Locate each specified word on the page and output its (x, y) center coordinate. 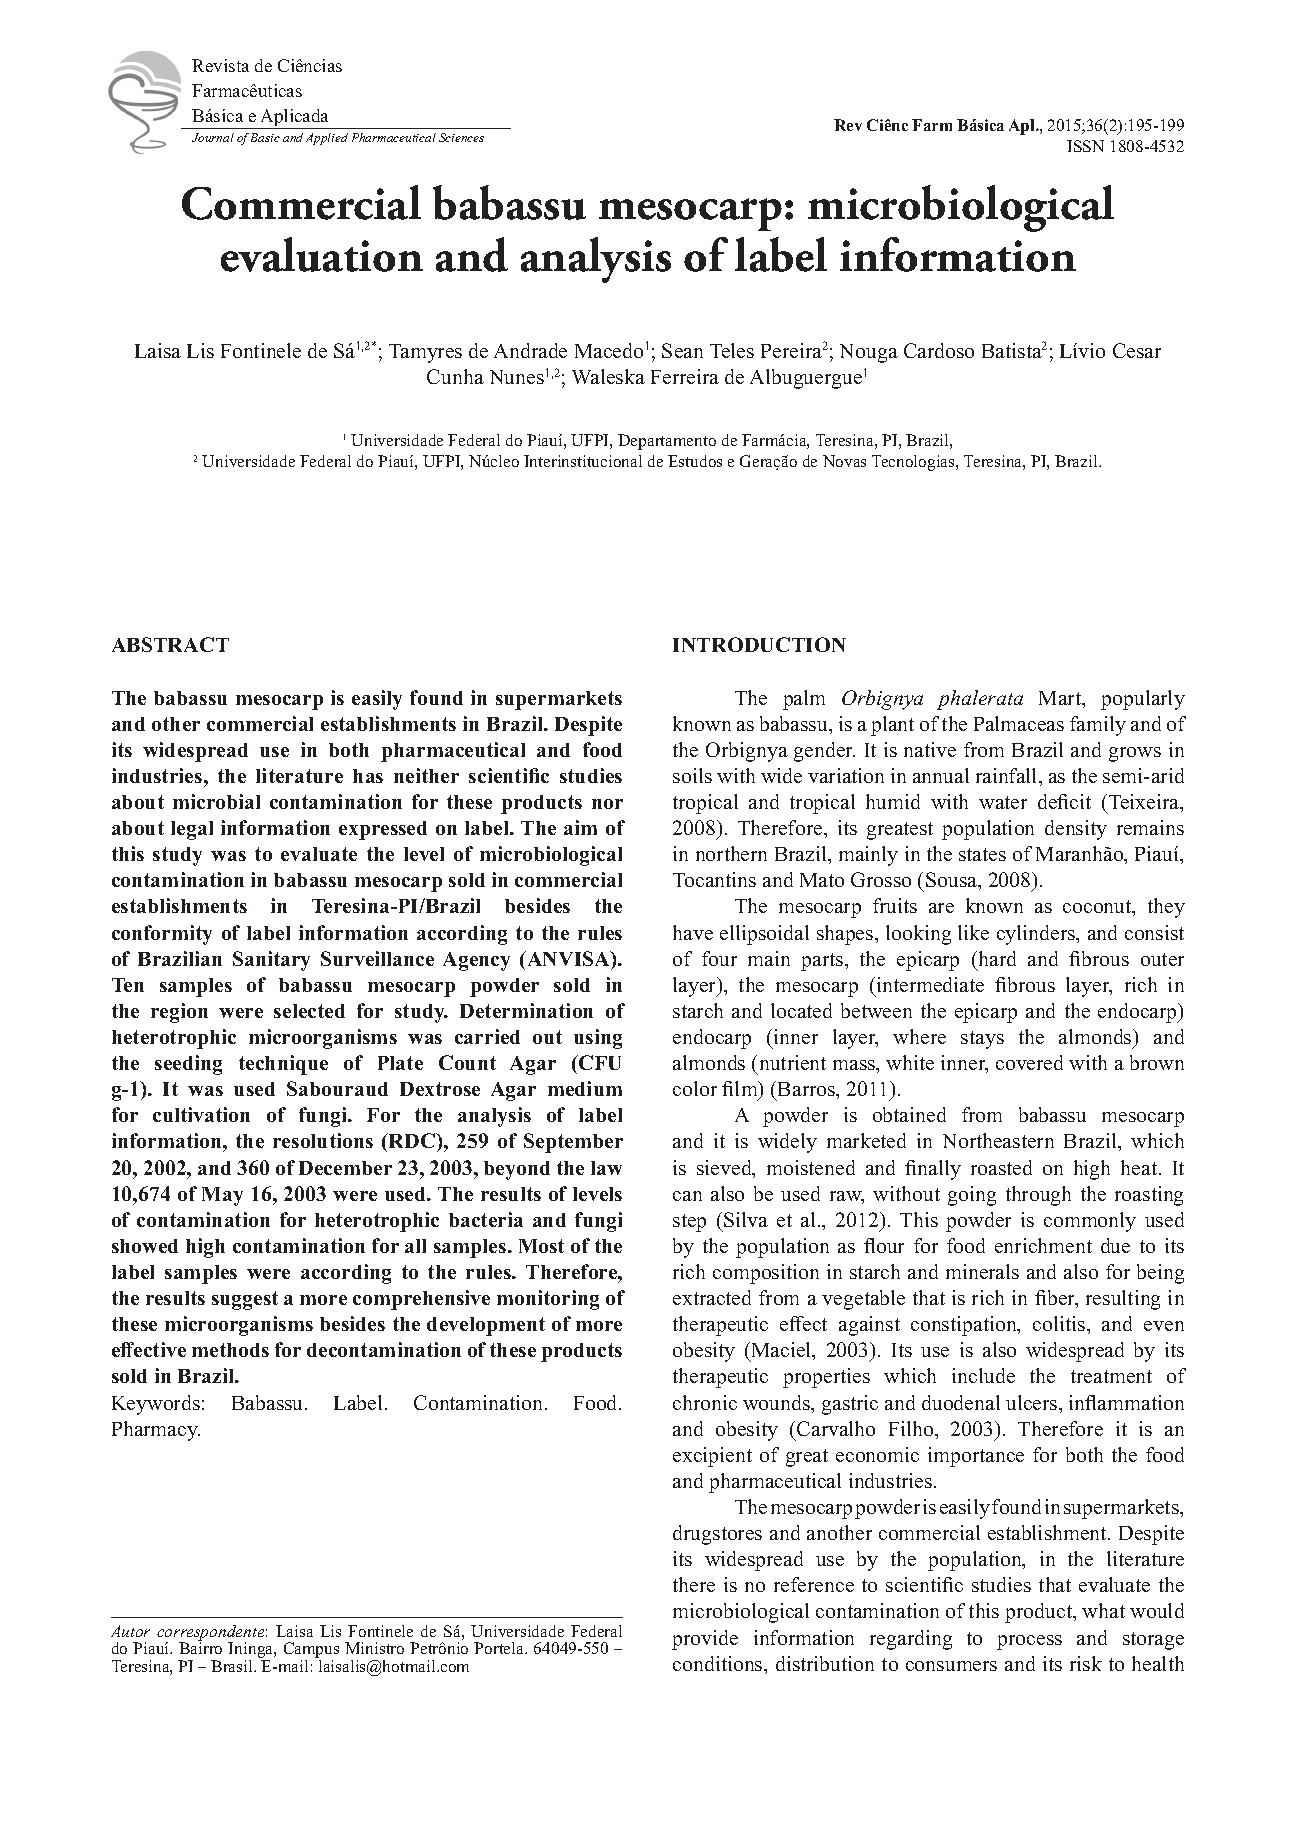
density (1076, 830)
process (1029, 1642)
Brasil (233, 1666)
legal (192, 830)
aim (580, 827)
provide (705, 1640)
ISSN (1085, 146)
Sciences (461, 137)
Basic (265, 137)
